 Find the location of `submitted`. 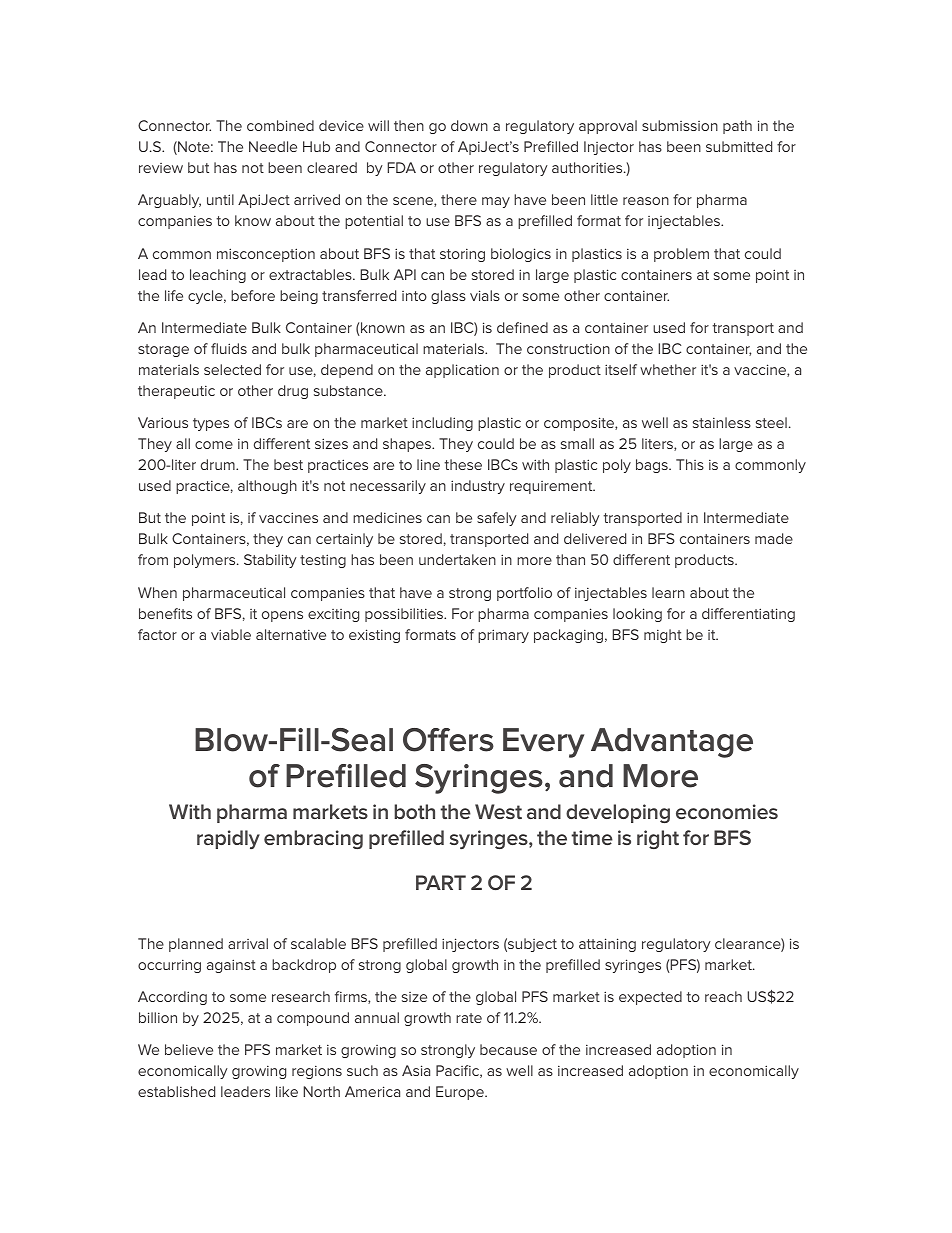

submitted is located at coordinates (739, 146).
